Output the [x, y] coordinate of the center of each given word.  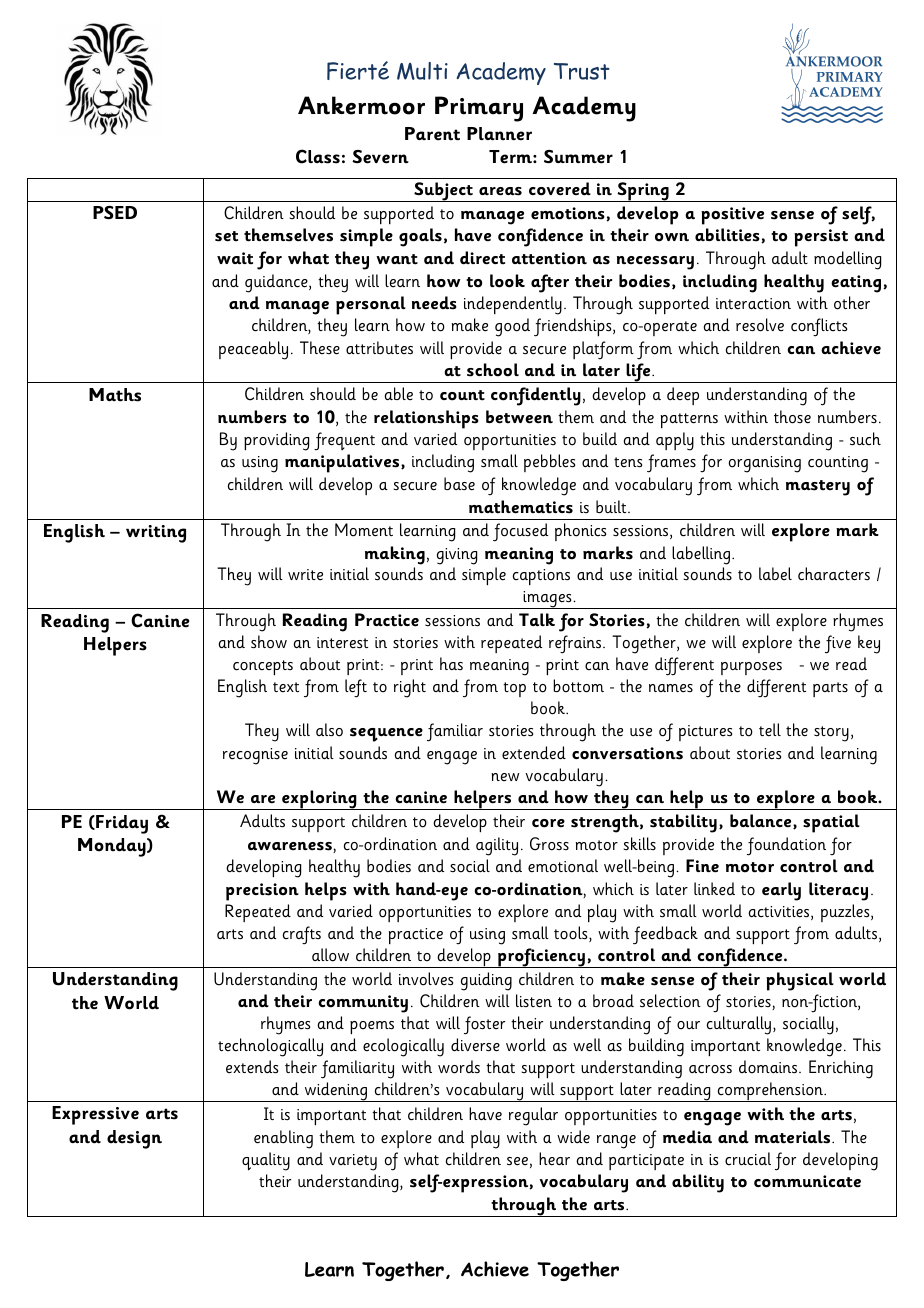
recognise [255, 756]
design [134, 1139]
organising [765, 464]
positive [732, 216]
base [459, 484]
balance [762, 821]
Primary [479, 109]
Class [318, 156]
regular [533, 1116]
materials [794, 1137]
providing [276, 441]
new [505, 777]
